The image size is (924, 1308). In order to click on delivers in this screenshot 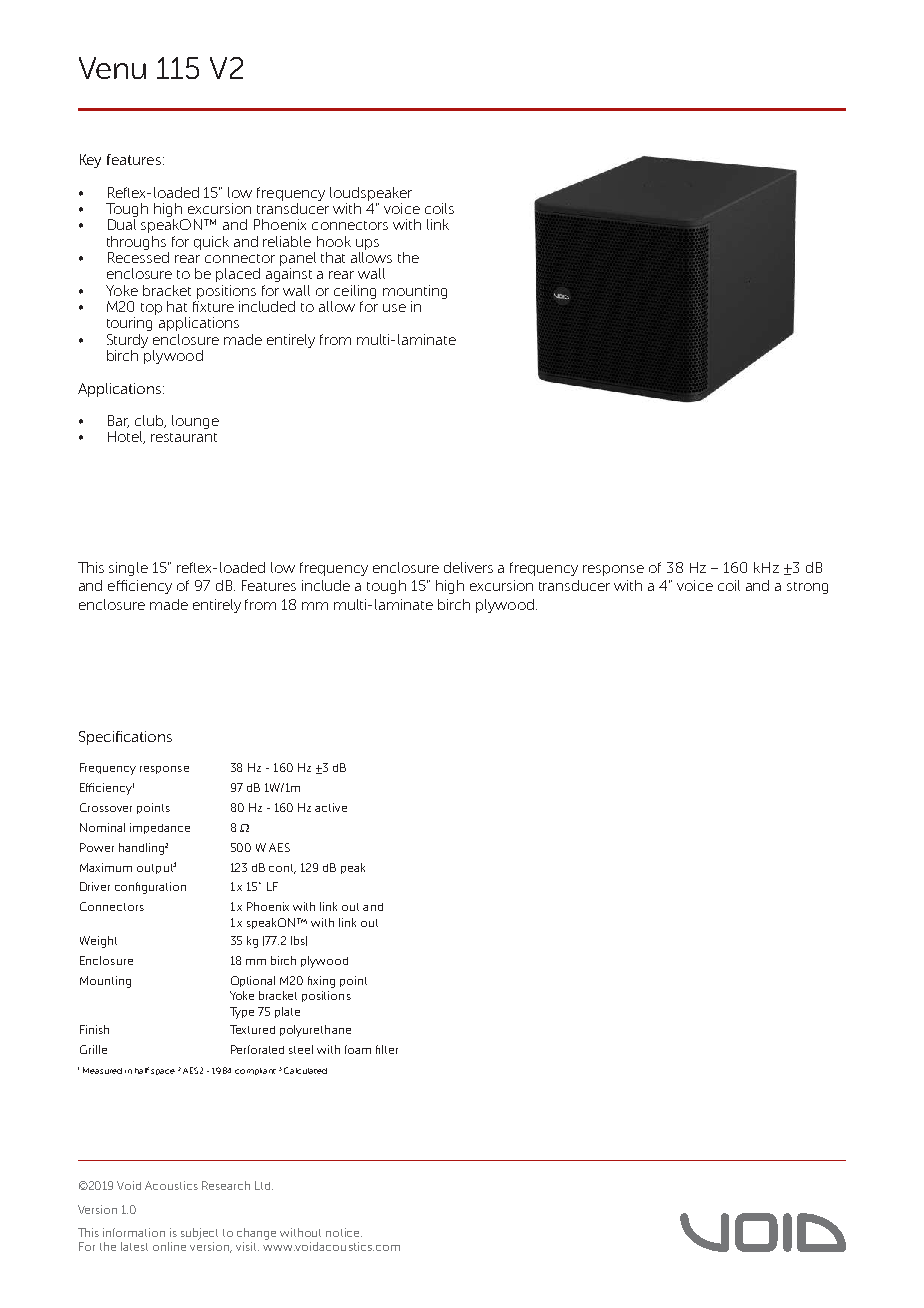, I will do `click(468, 567)`.
